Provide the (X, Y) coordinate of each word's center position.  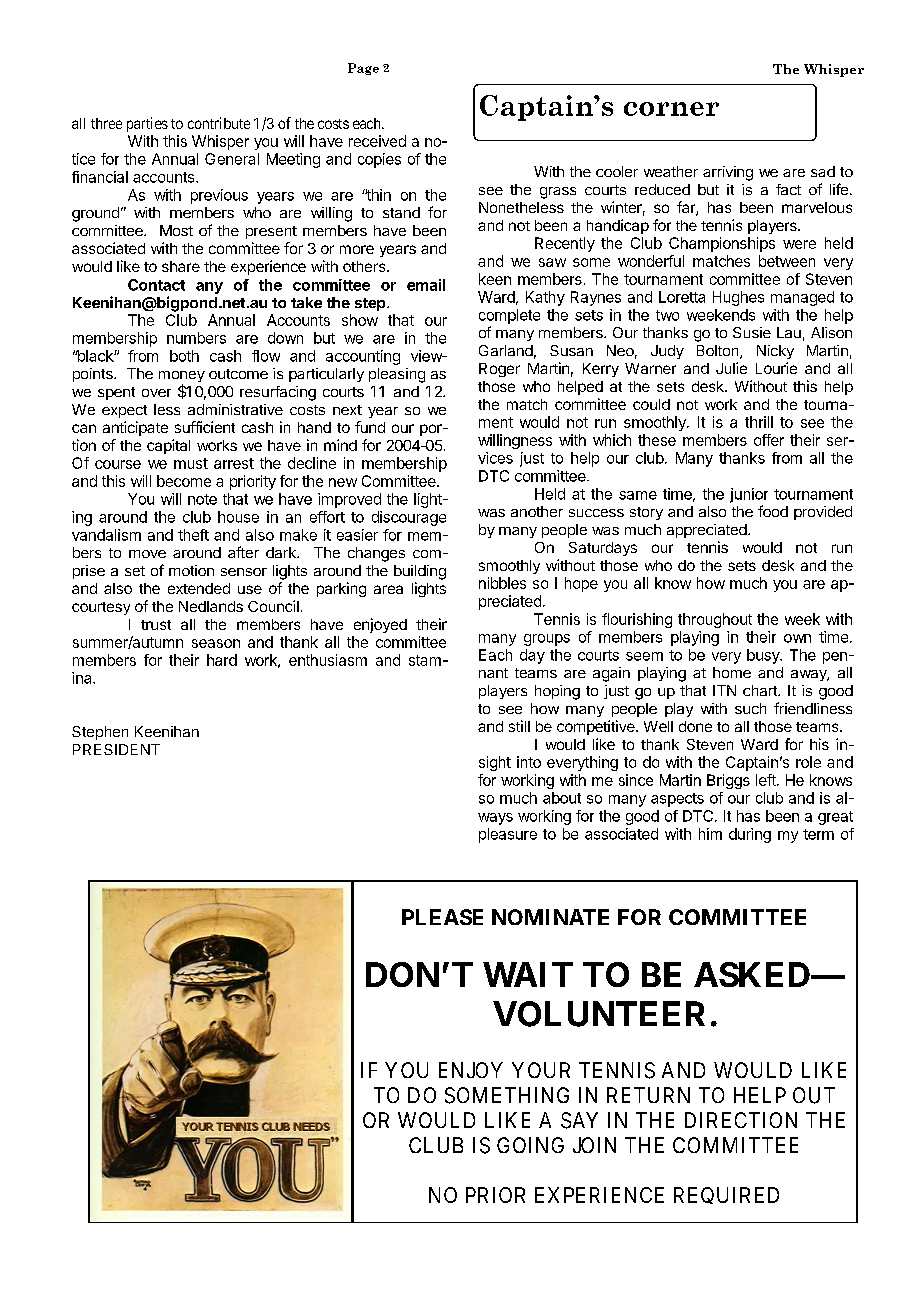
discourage (409, 518)
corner (671, 109)
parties (147, 124)
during (750, 835)
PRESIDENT (116, 749)
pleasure (508, 835)
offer (769, 440)
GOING (530, 1145)
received (377, 141)
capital (168, 446)
